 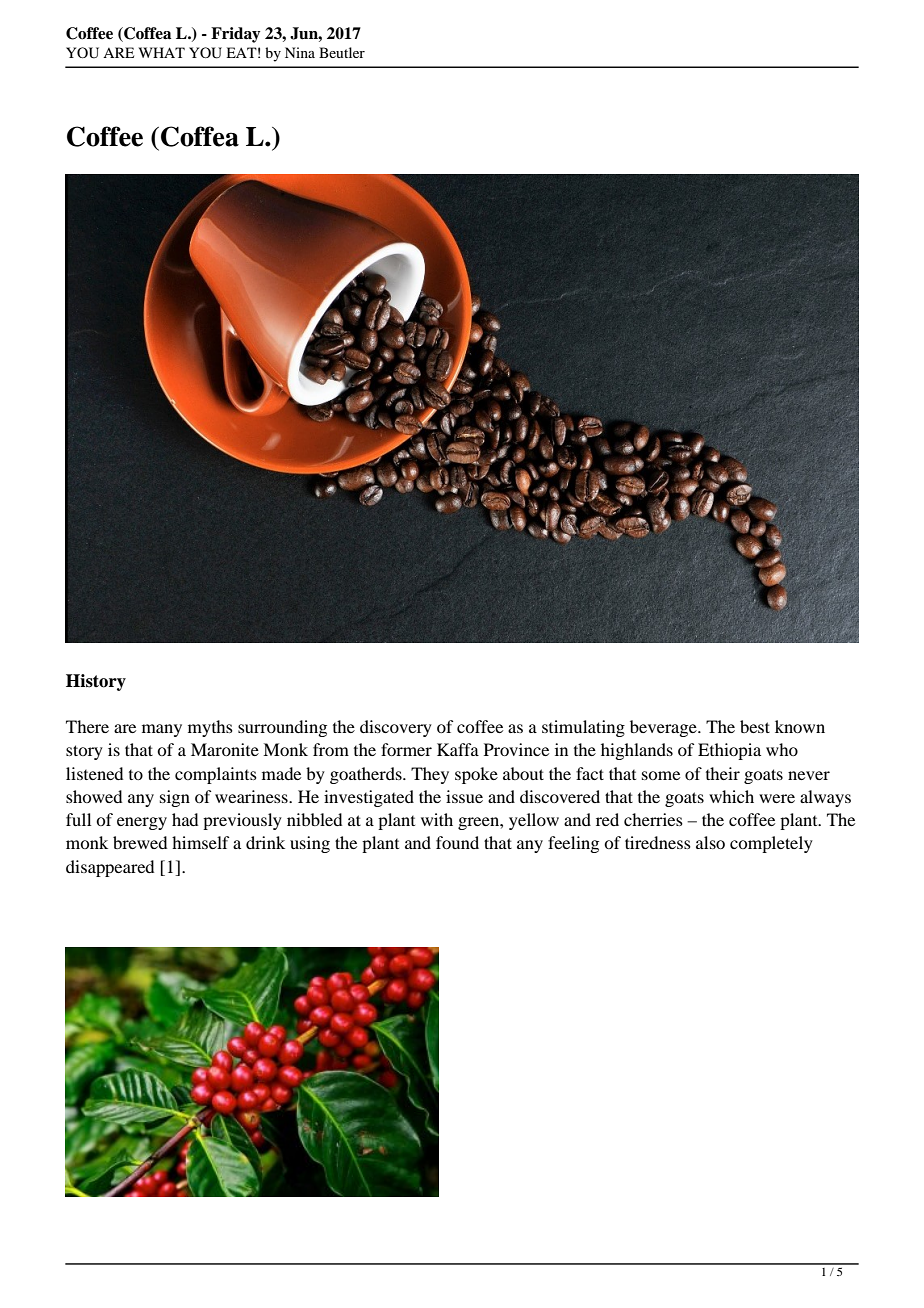 I want to click on brewed, so click(x=140, y=842).
